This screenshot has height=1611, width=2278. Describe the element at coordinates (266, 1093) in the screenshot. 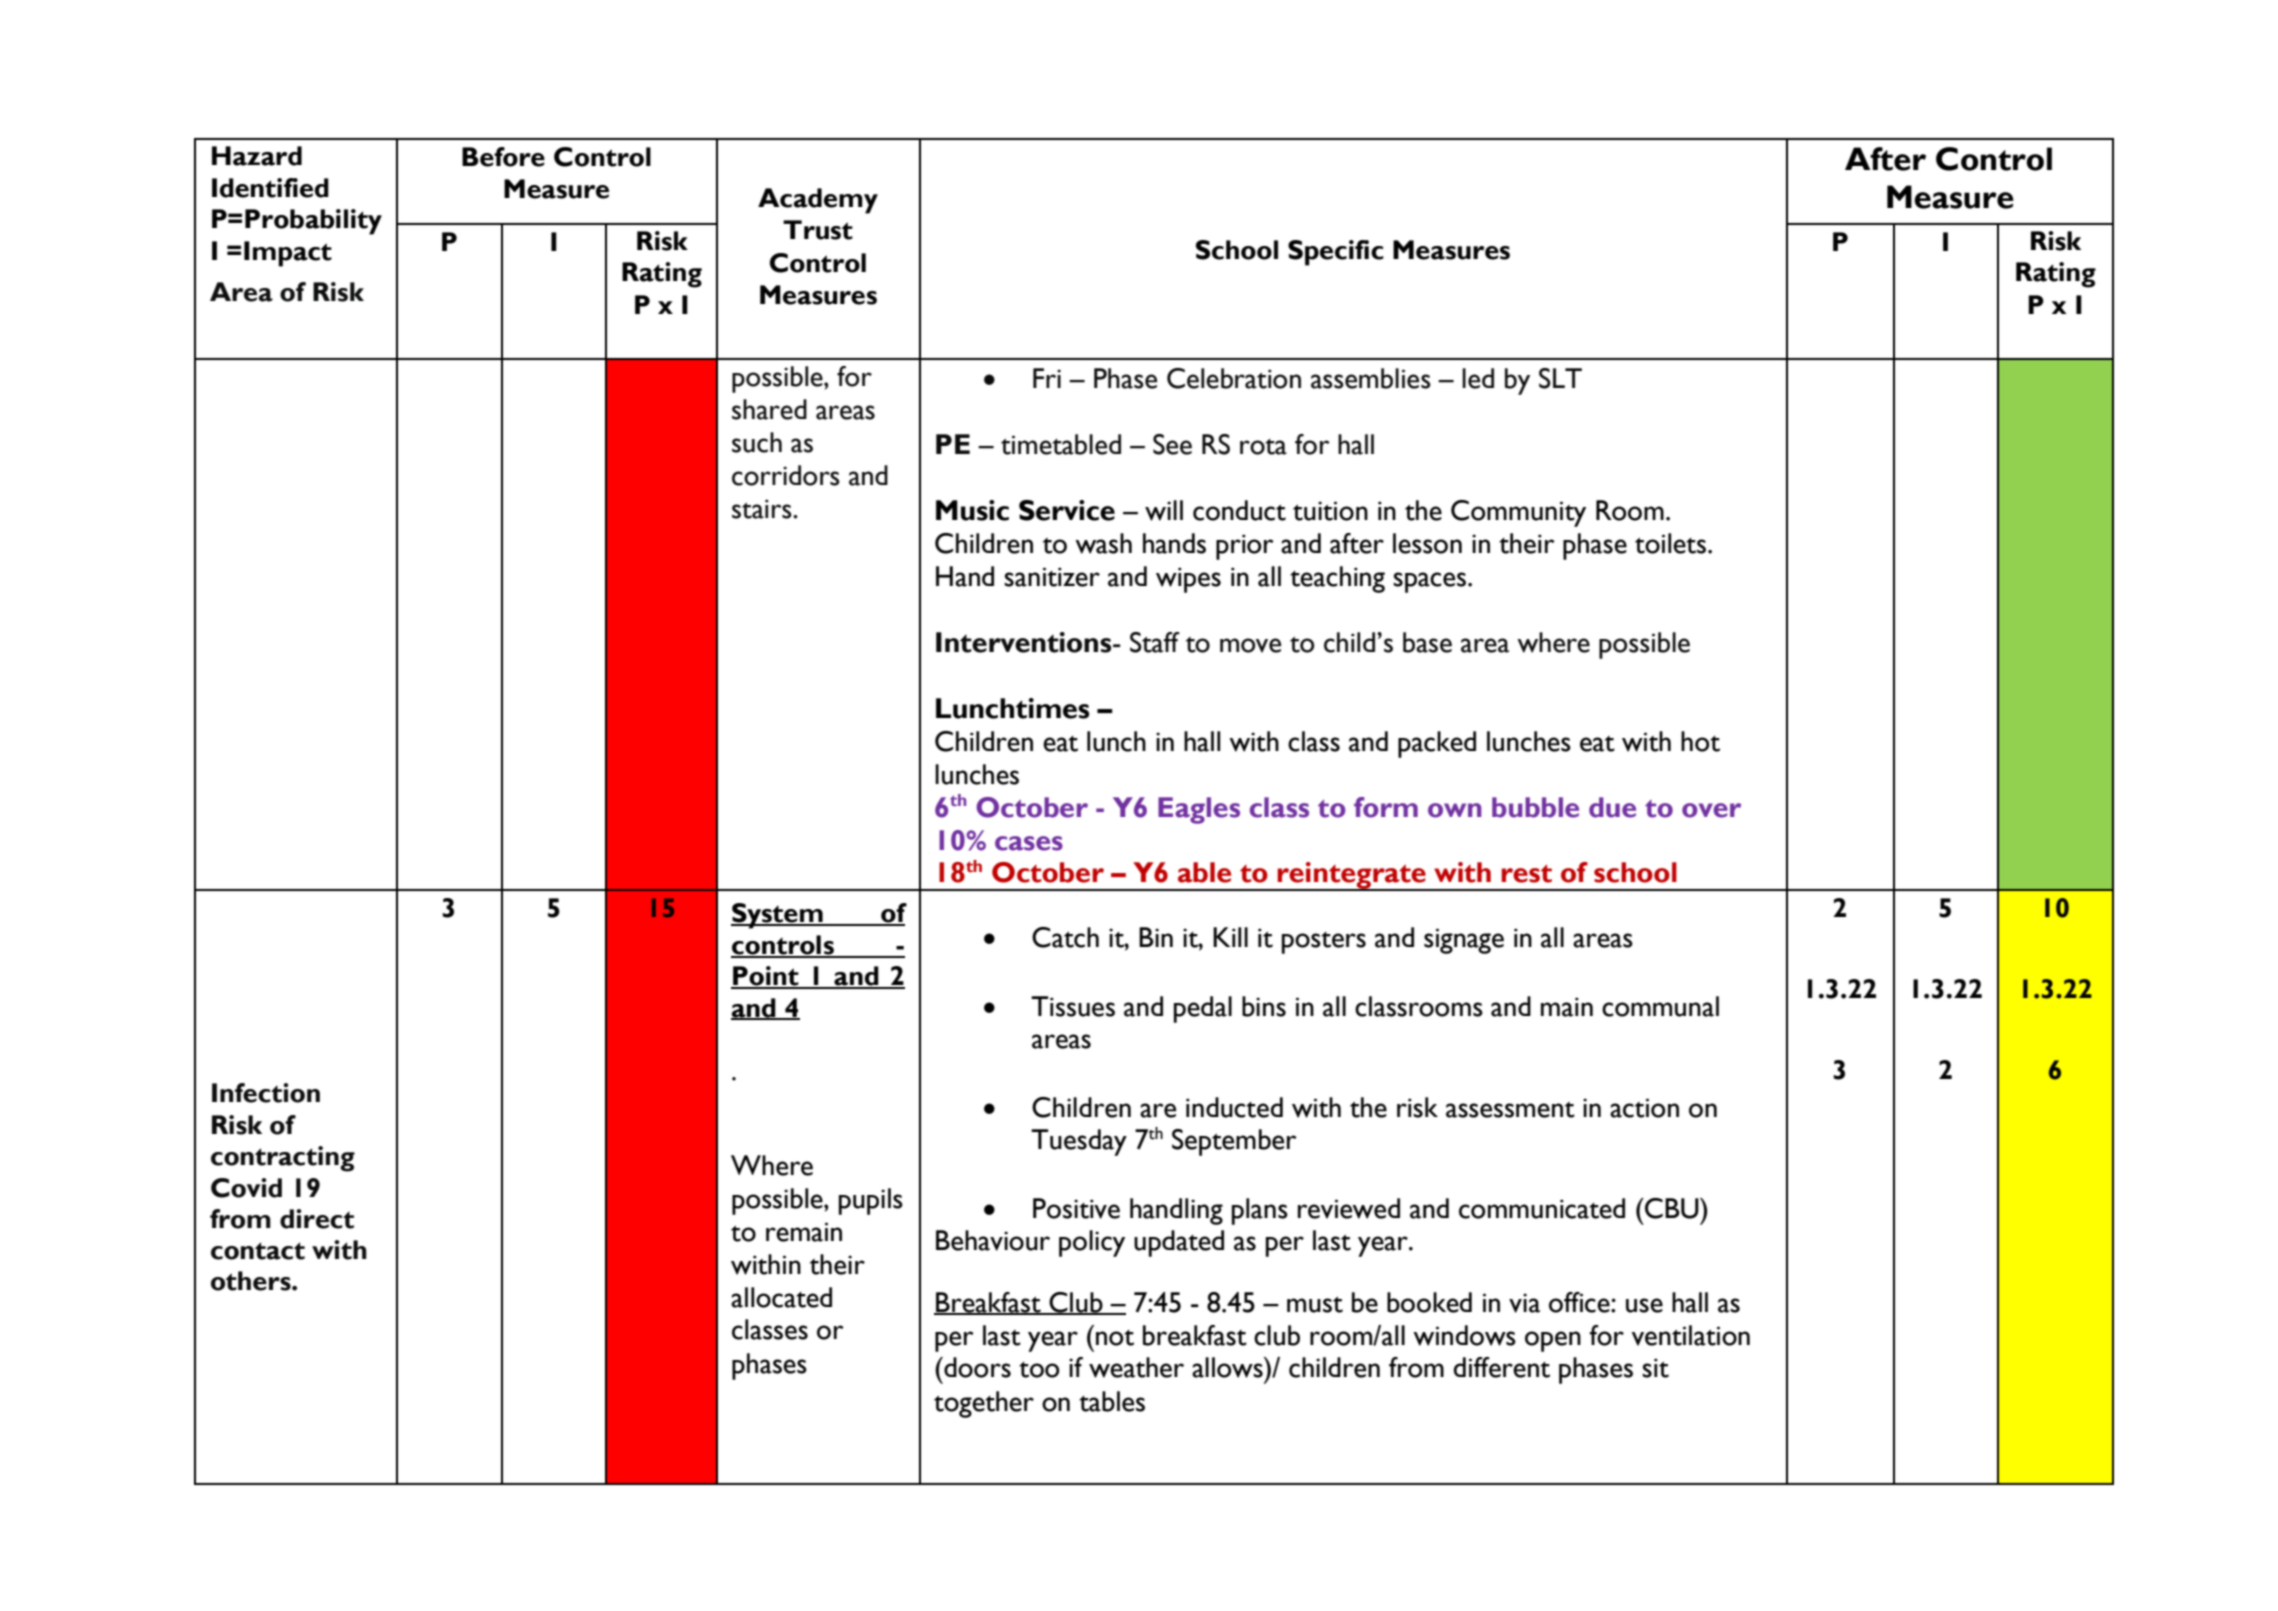

I see `Infection` at that location.
